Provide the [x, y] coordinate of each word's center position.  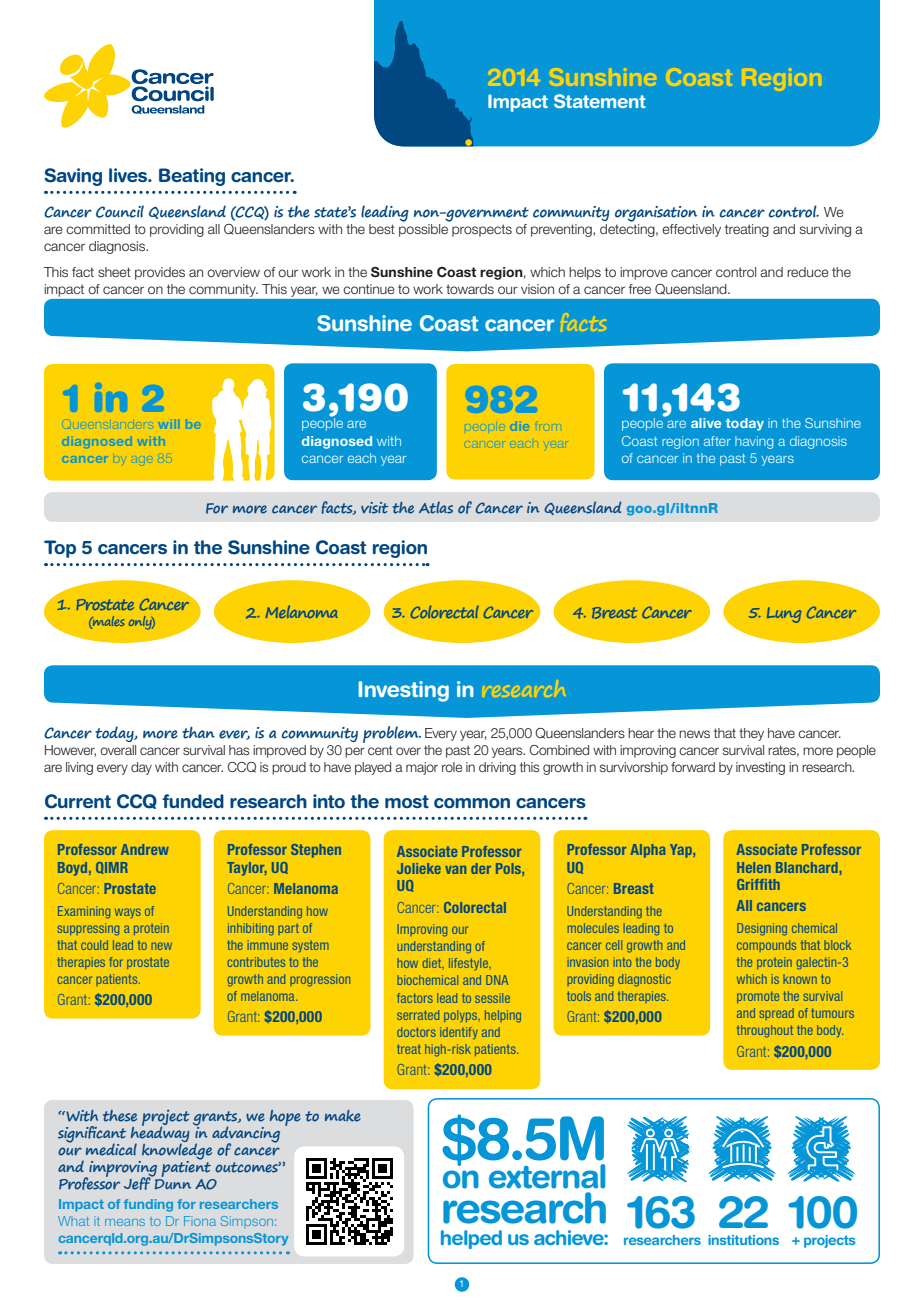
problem [392, 734]
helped [471, 1239]
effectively [691, 230]
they [751, 734]
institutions [743, 1240]
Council [120, 211]
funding [148, 1205]
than [198, 733]
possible [425, 229]
